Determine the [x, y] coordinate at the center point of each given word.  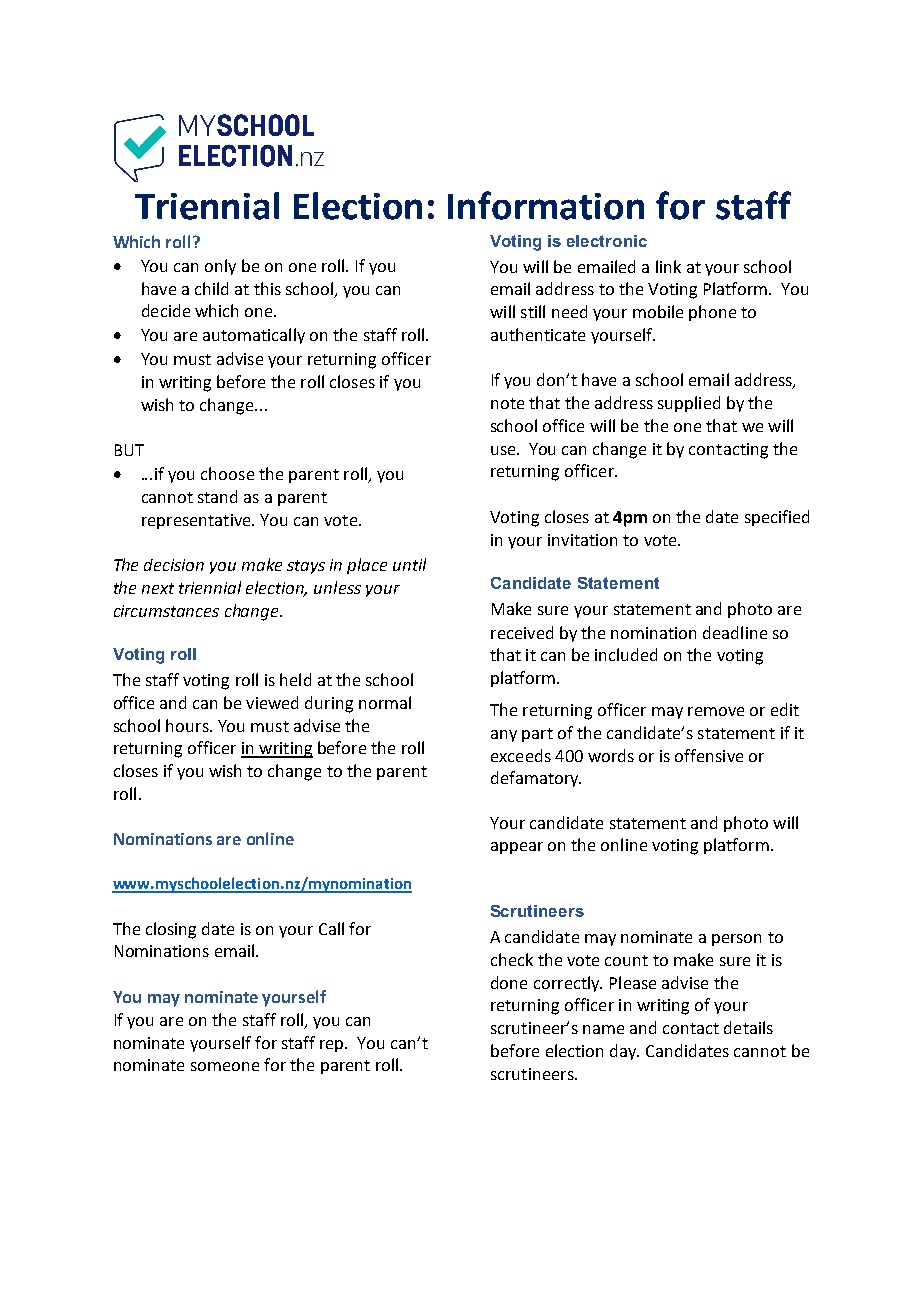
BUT [129, 450]
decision [174, 565]
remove [716, 711]
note [507, 403]
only [220, 267]
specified [777, 518]
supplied [689, 404]
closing [171, 930]
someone [225, 1066]
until [409, 564]
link [668, 266]
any [504, 736]
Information [546, 205]
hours [188, 725]
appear [517, 848]
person [736, 940]
